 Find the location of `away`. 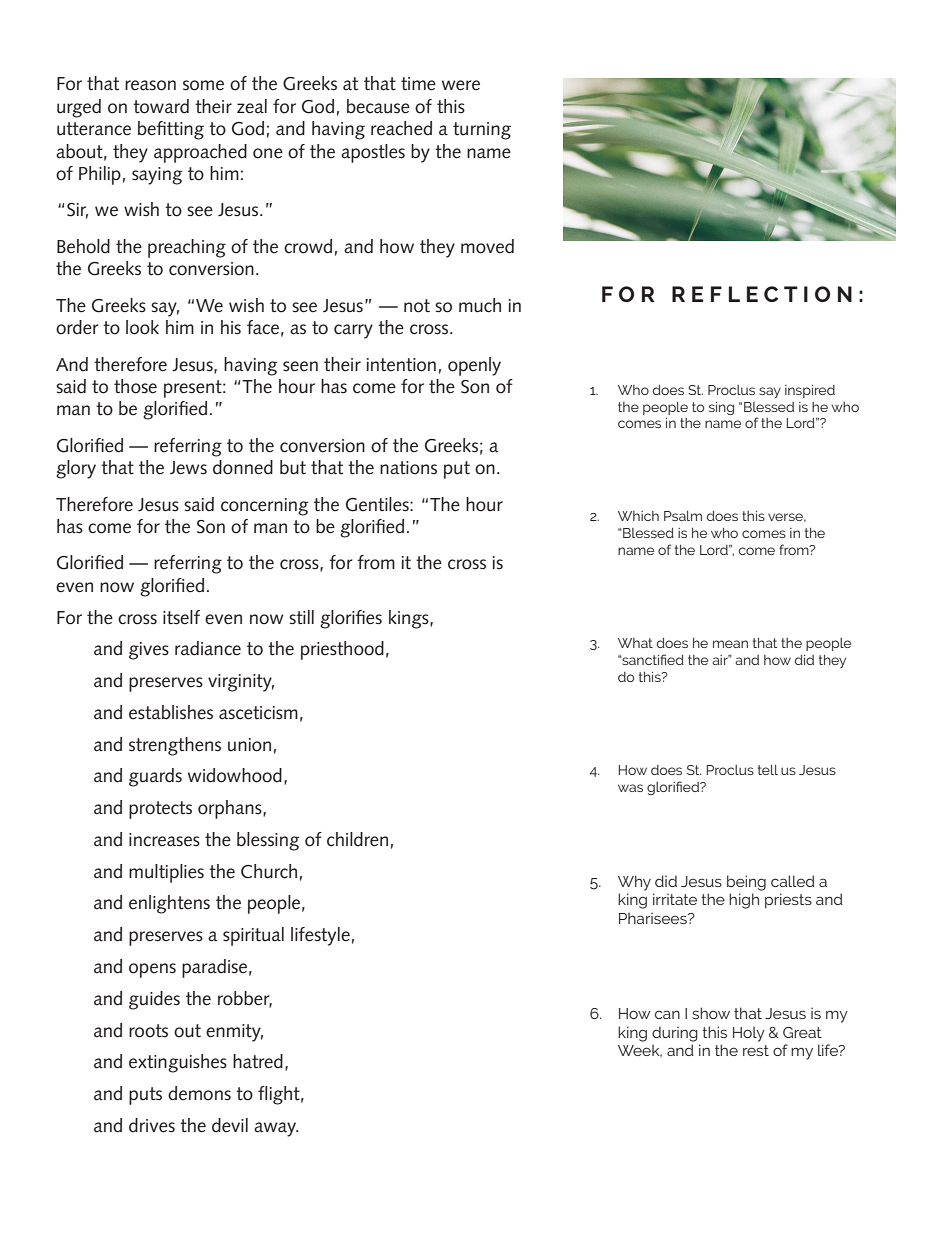

away is located at coordinates (276, 1129).
